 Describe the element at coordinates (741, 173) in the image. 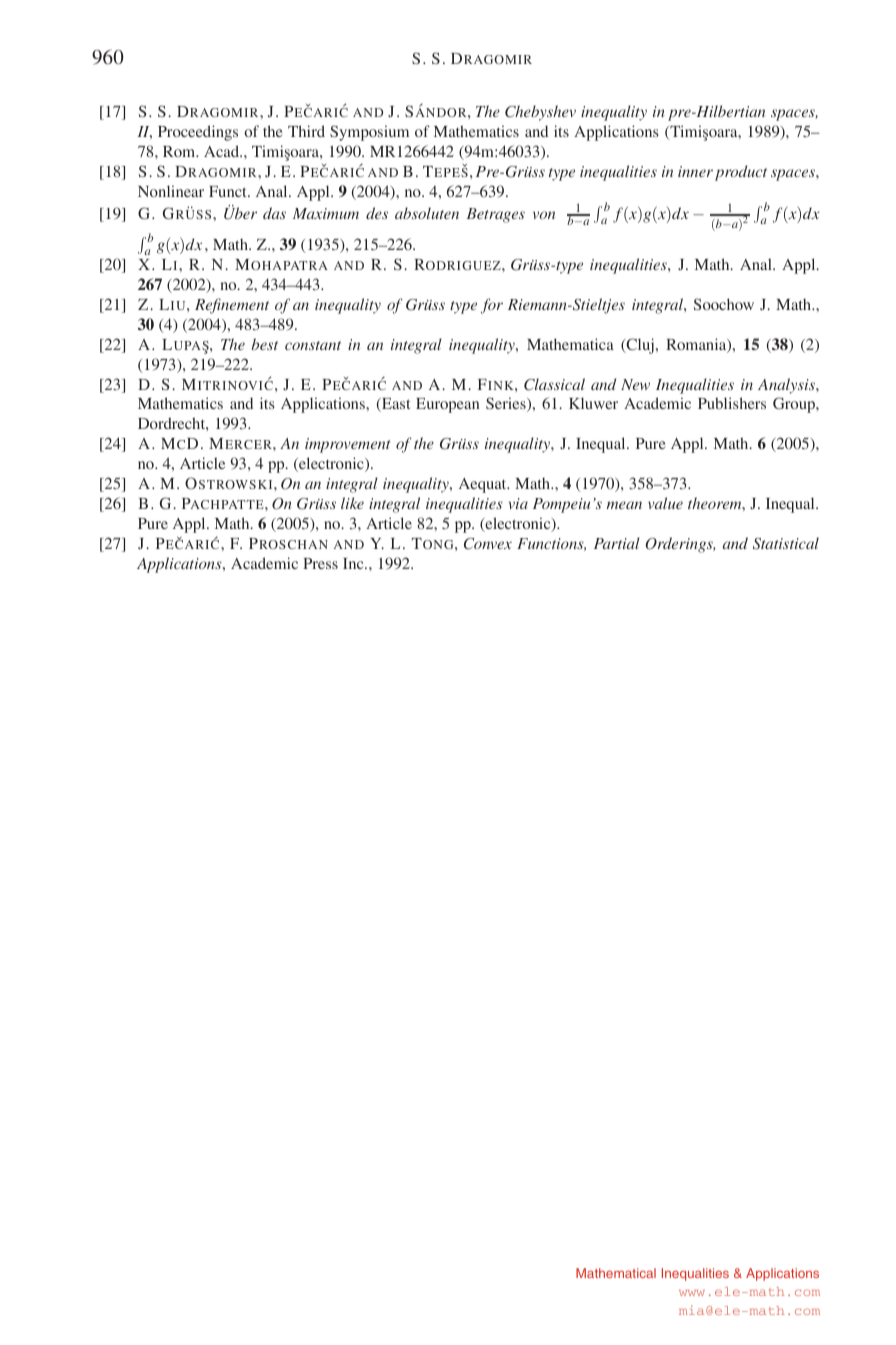

I see `product` at that location.
